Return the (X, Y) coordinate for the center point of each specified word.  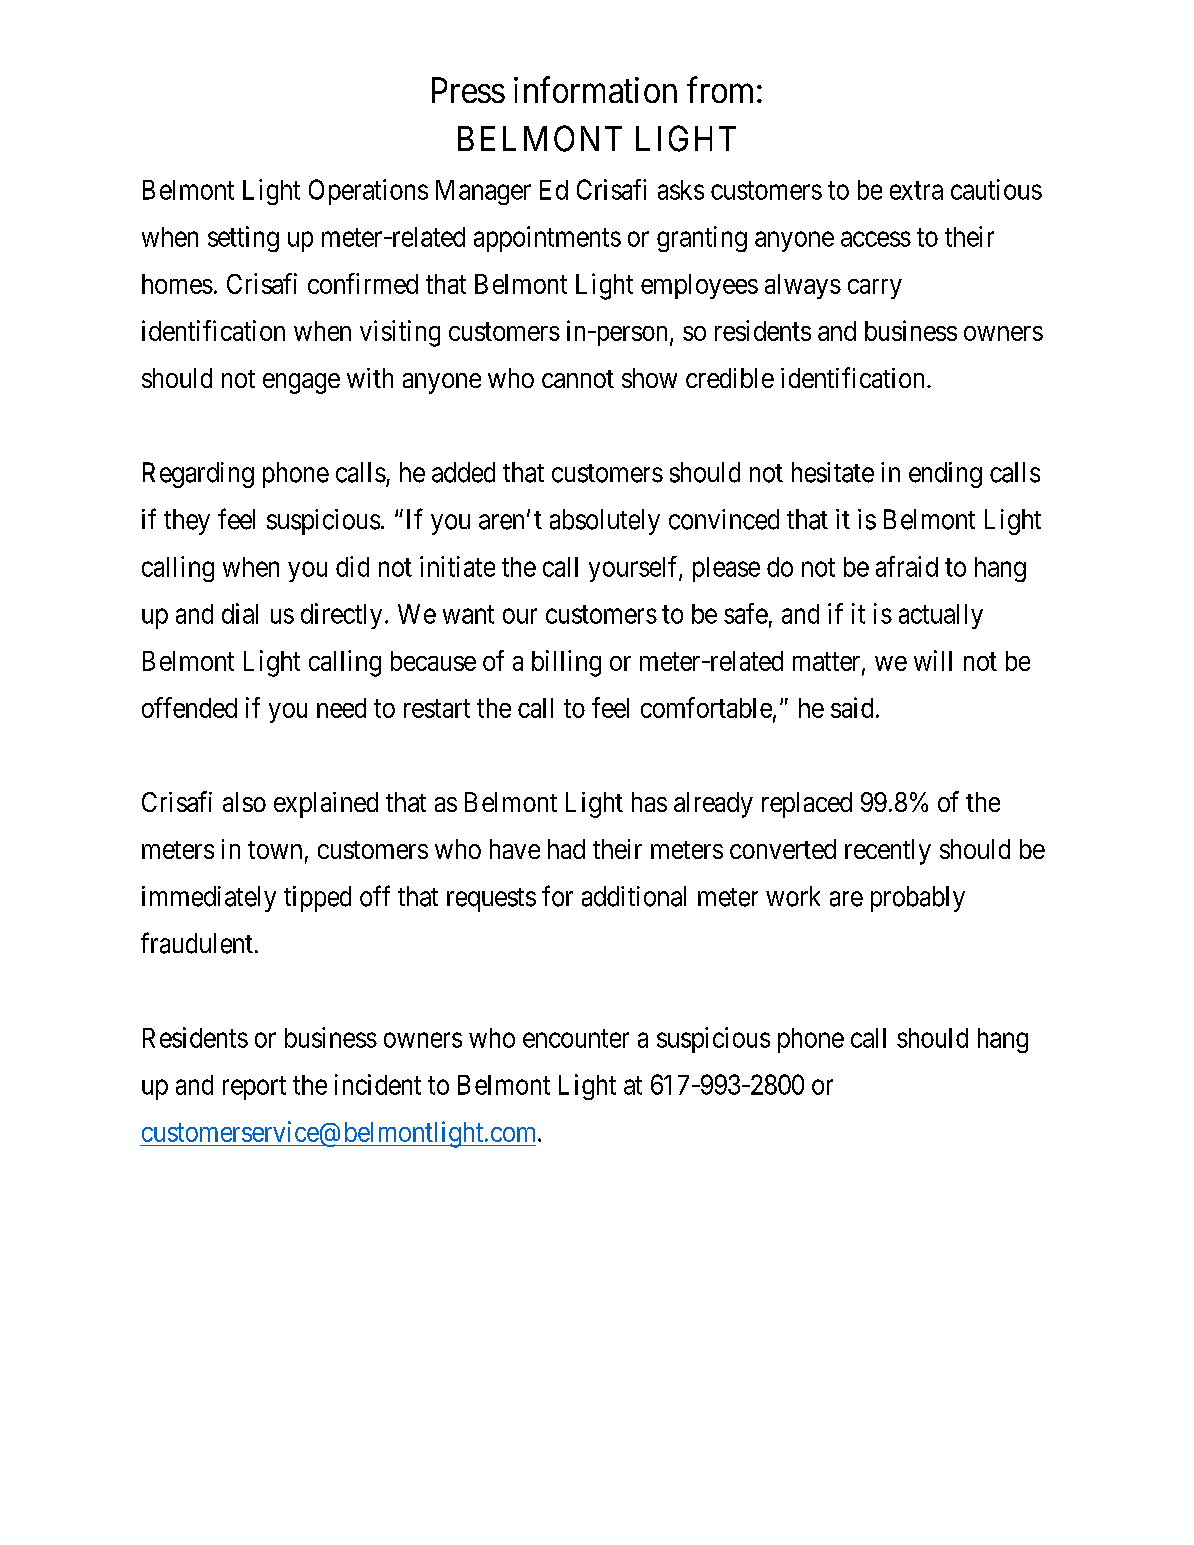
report (254, 1088)
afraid (907, 566)
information (595, 89)
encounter (576, 1038)
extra (916, 190)
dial (240, 613)
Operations (368, 192)
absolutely (605, 522)
